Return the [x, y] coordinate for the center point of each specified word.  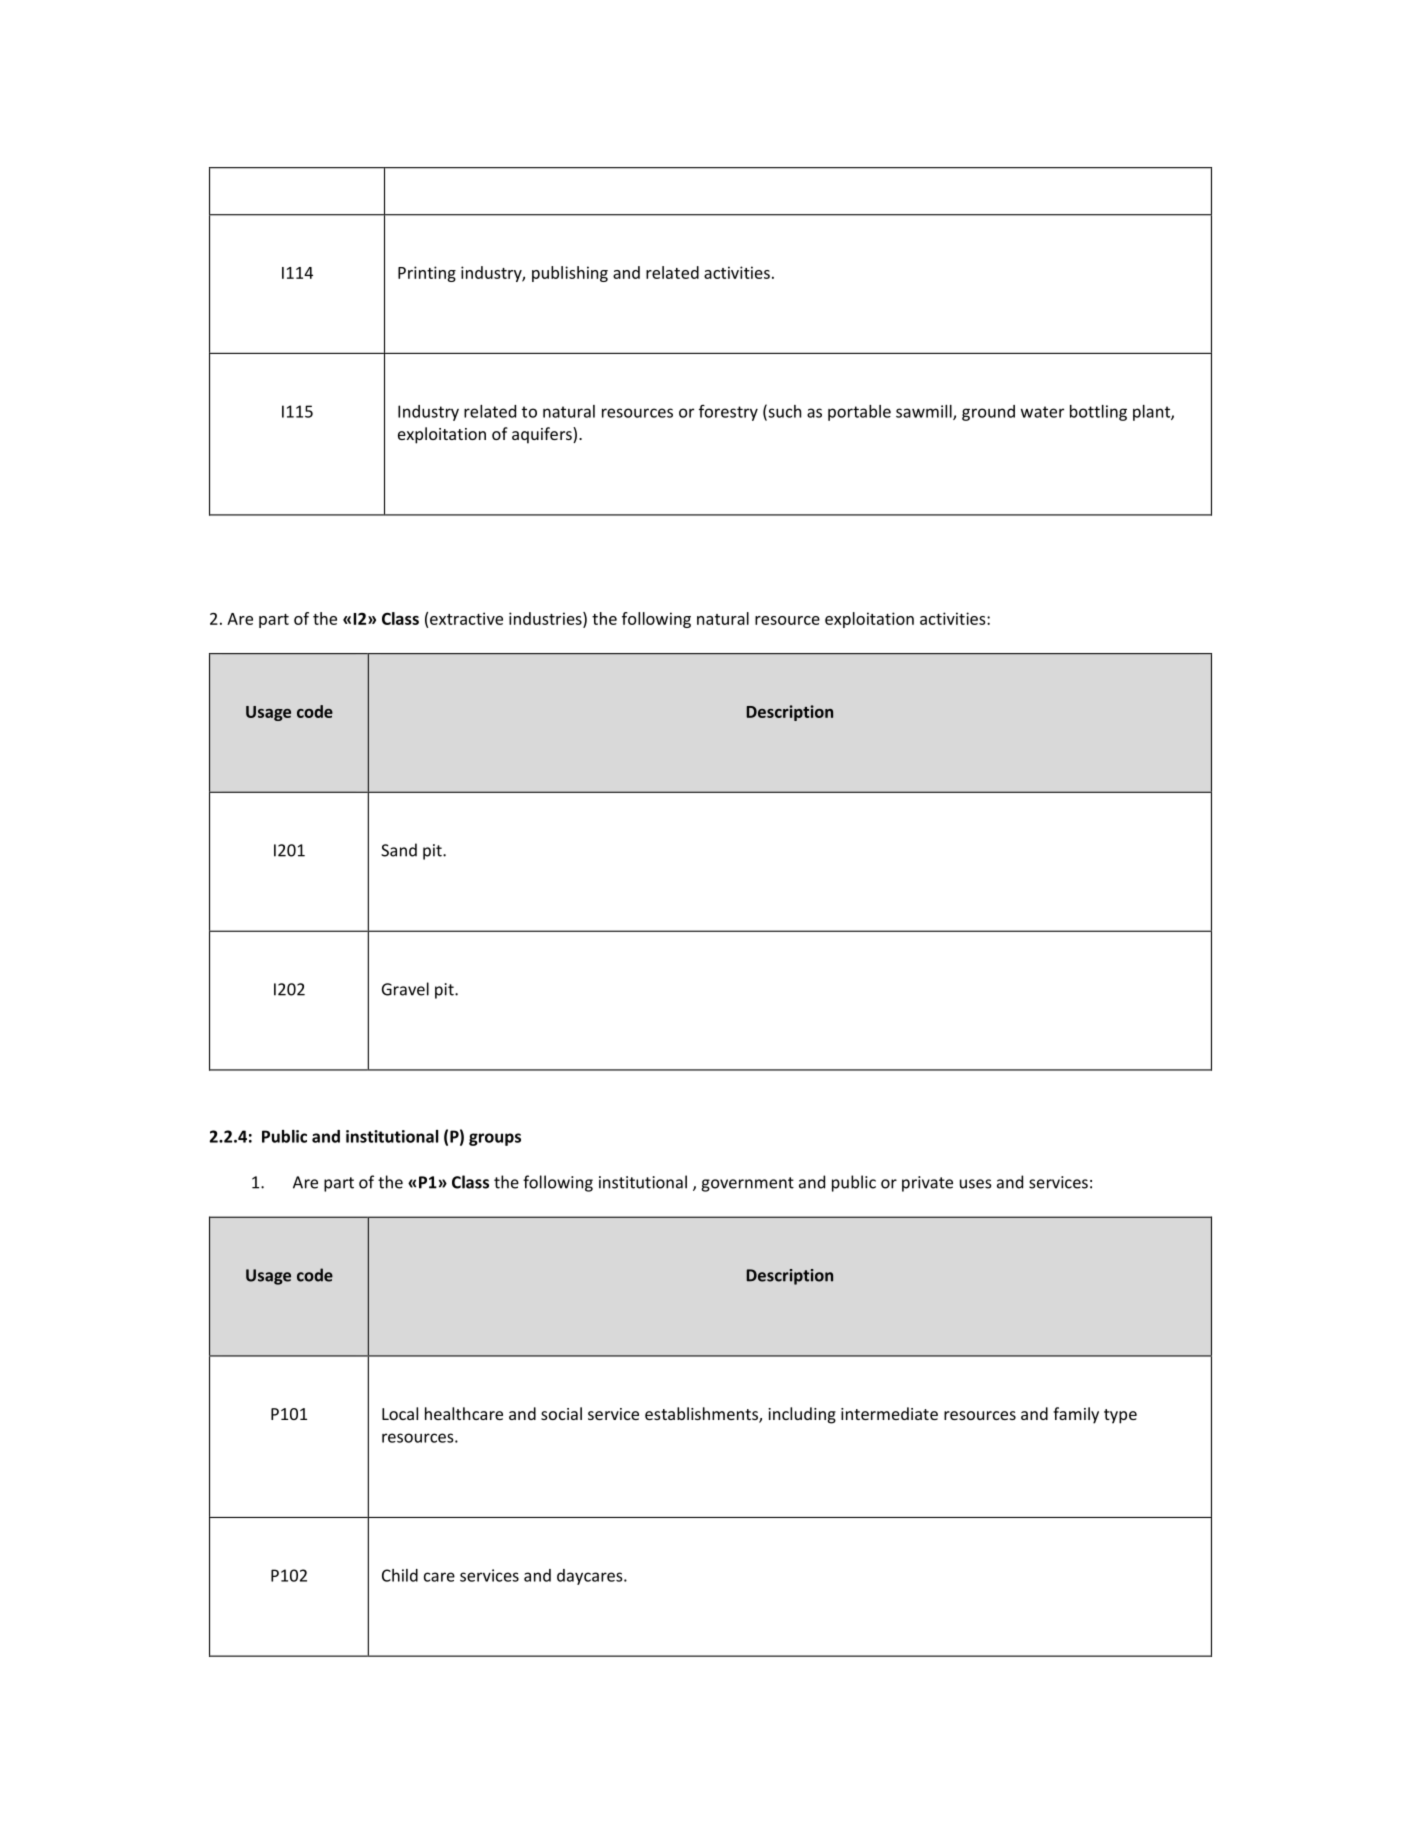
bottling [1098, 413]
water [1042, 412]
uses [976, 1184]
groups [495, 1139]
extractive [466, 618]
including [802, 1415]
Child [400, 1575]
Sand [399, 850]
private [927, 1184]
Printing [427, 274]
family [1076, 1415]
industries [546, 619]
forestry [728, 413]
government [747, 1184]
